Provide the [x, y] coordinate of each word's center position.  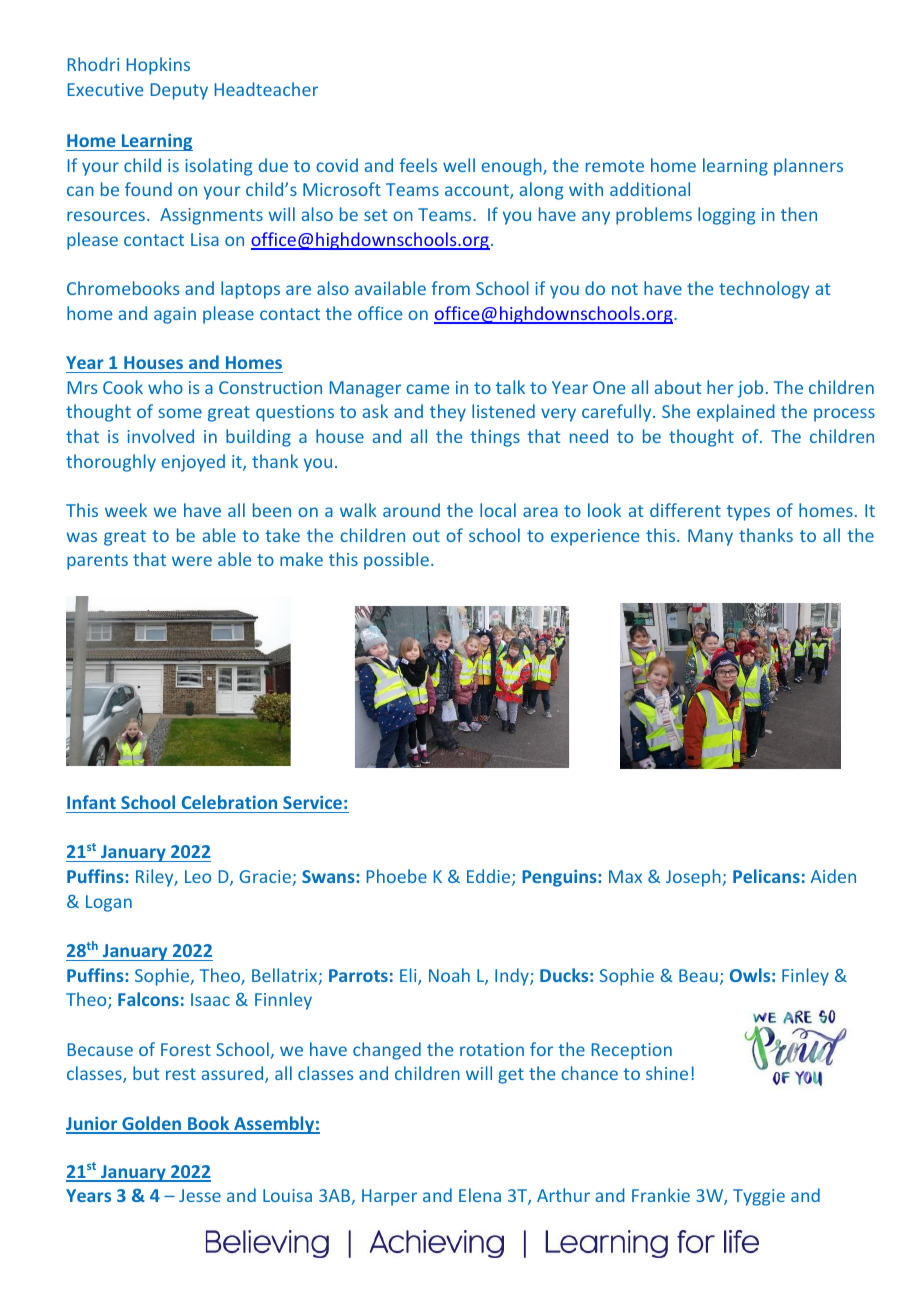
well [459, 165]
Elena [480, 1195]
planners [808, 167]
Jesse [200, 1195]
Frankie [661, 1195]
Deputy [179, 91]
